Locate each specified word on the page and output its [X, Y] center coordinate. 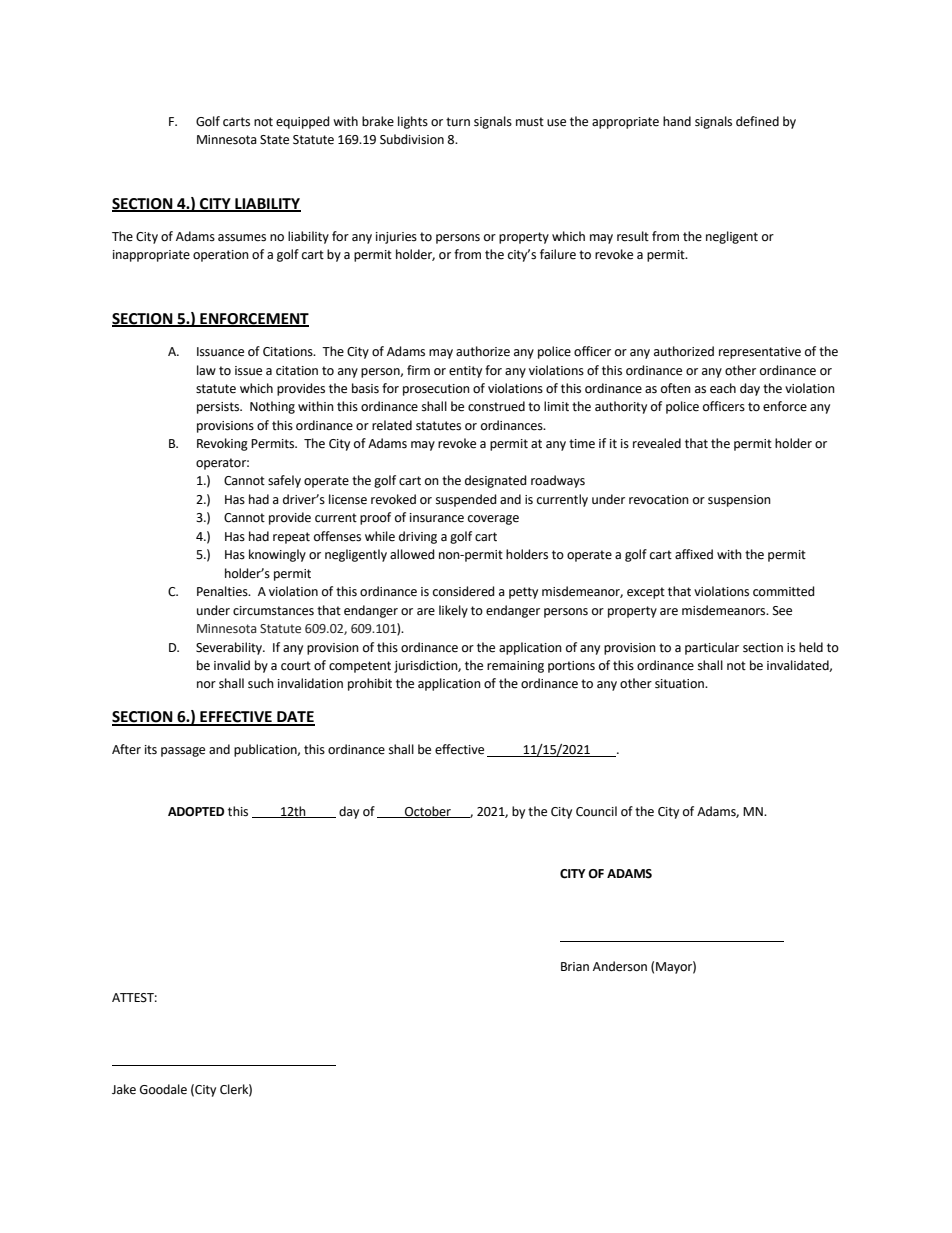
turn [458, 122]
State [274, 140]
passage [183, 752]
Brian [575, 967]
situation [680, 684]
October [428, 812]
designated [496, 481]
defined [757, 121]
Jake [124, 1089]
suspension [739, 501]
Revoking [222, 444]
